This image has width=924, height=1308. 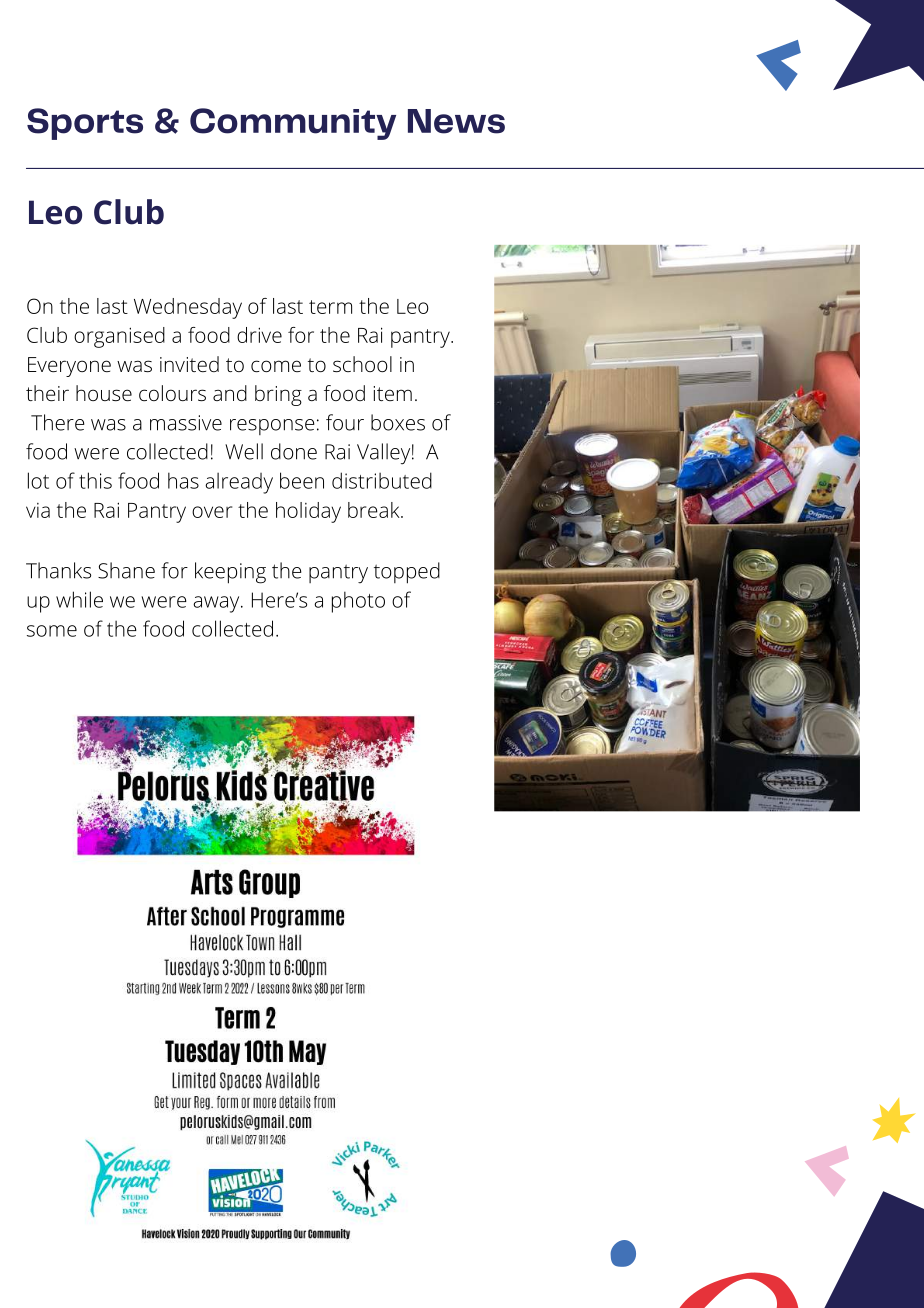 What do you see at coordinates (392, 393) in the image?
I see `item` at bounding box center [392, 393].
